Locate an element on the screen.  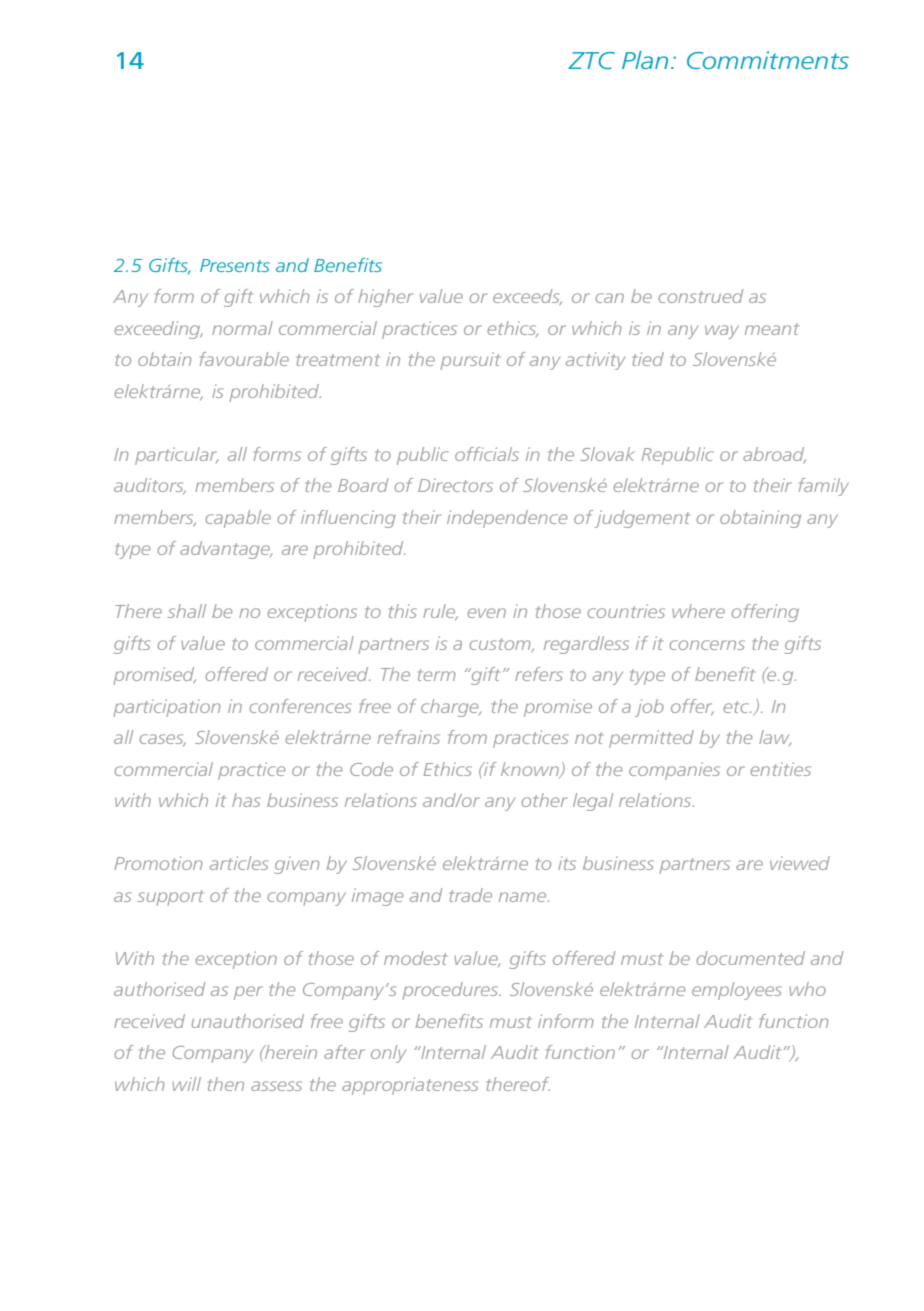
Plan is located at coordinates (645, 60).
